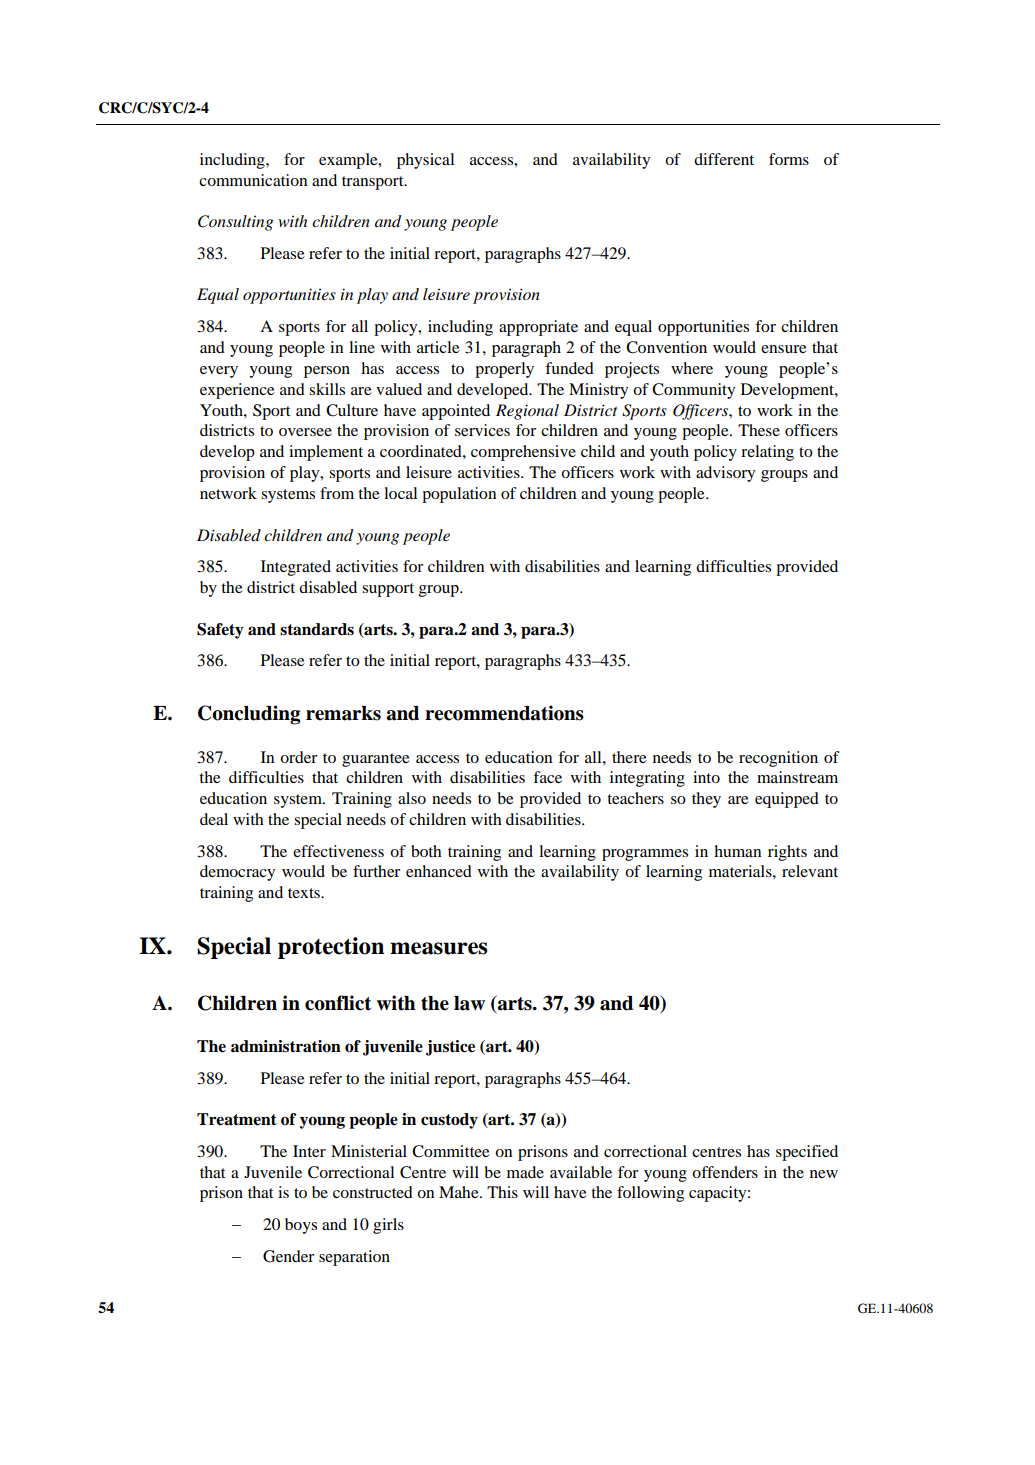 This screenshot has height=1465, width=1035. Describe the element at coordinates (459, 495) in the screenshot. I see `population` at that location.
